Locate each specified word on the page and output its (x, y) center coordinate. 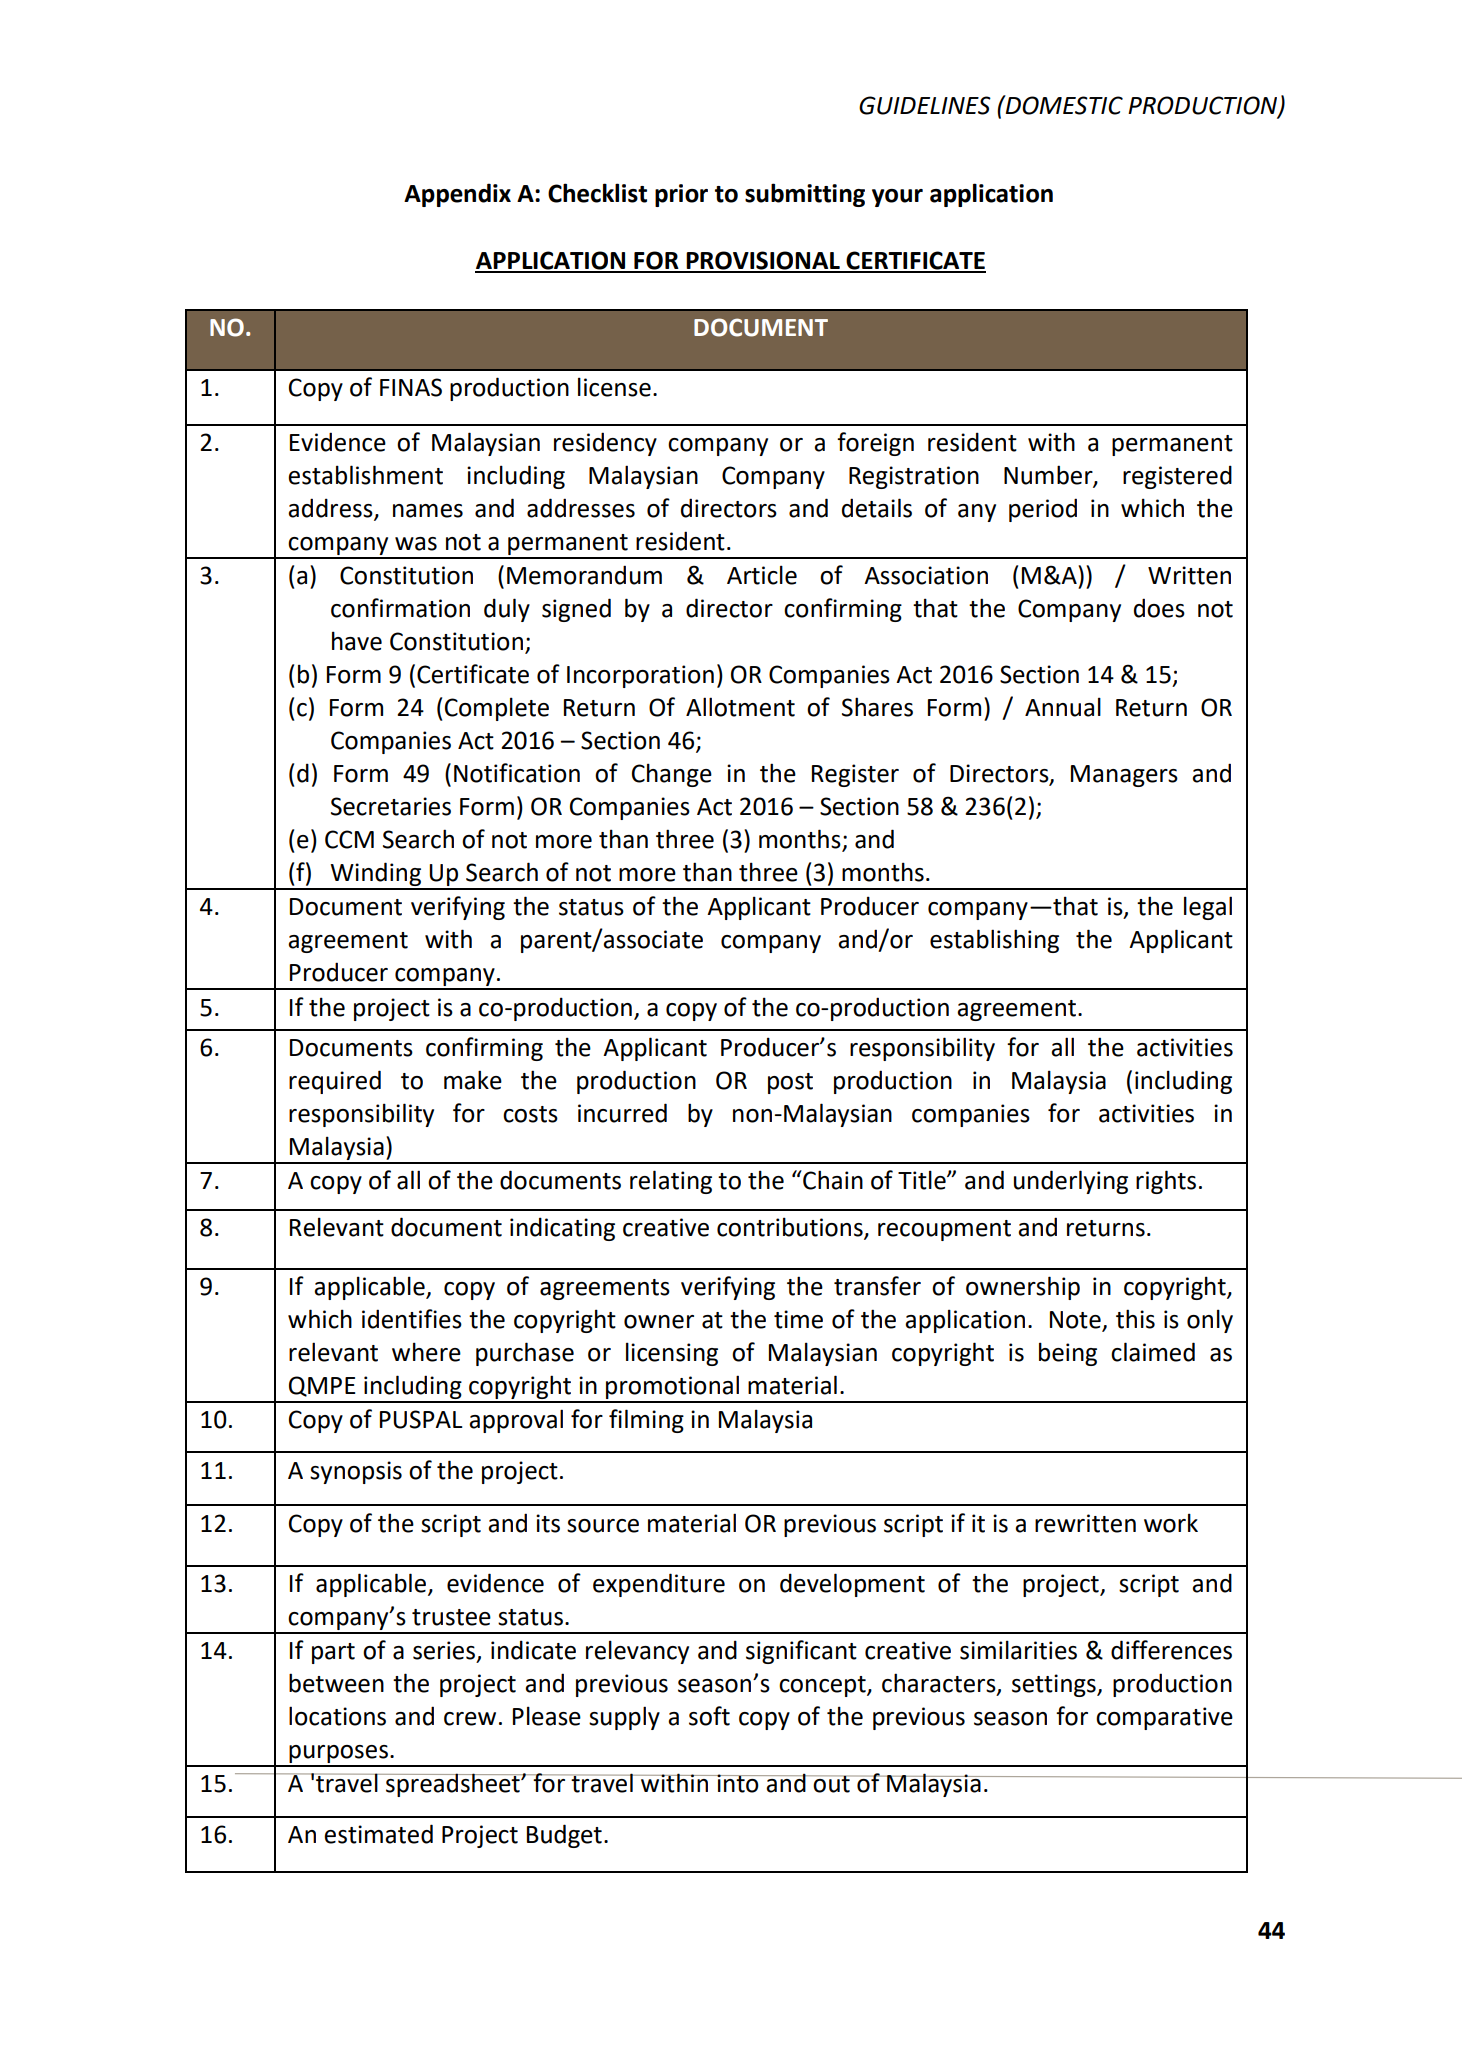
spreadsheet (453, 1785)
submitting (805, 195)
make (473, 1080)
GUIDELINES (925, 105)
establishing (994, 941)
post (790, 1083)
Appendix (457, 195)
